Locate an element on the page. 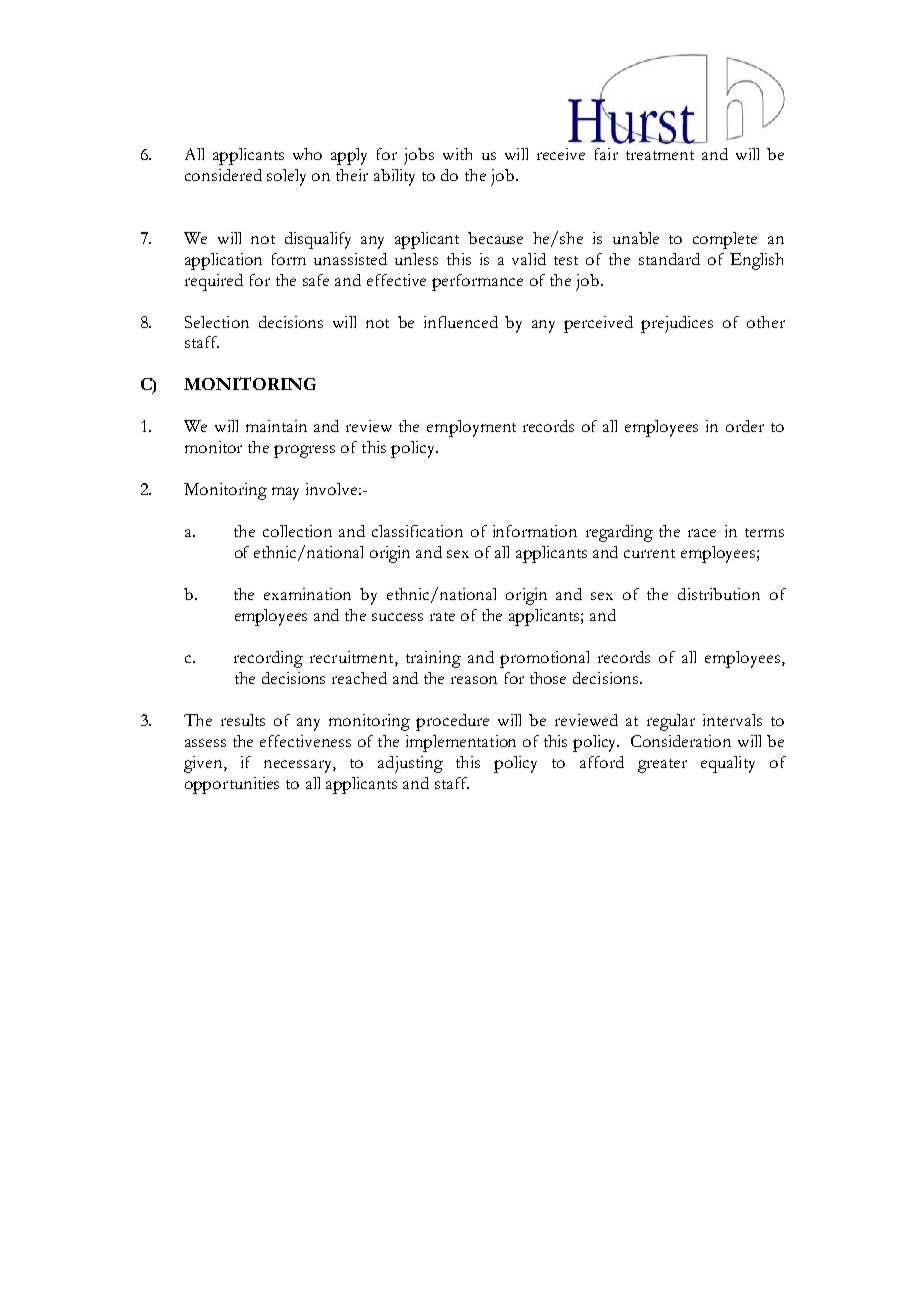 This image has height=1308, width=924. treatment is located at coordinates (660, 155).
